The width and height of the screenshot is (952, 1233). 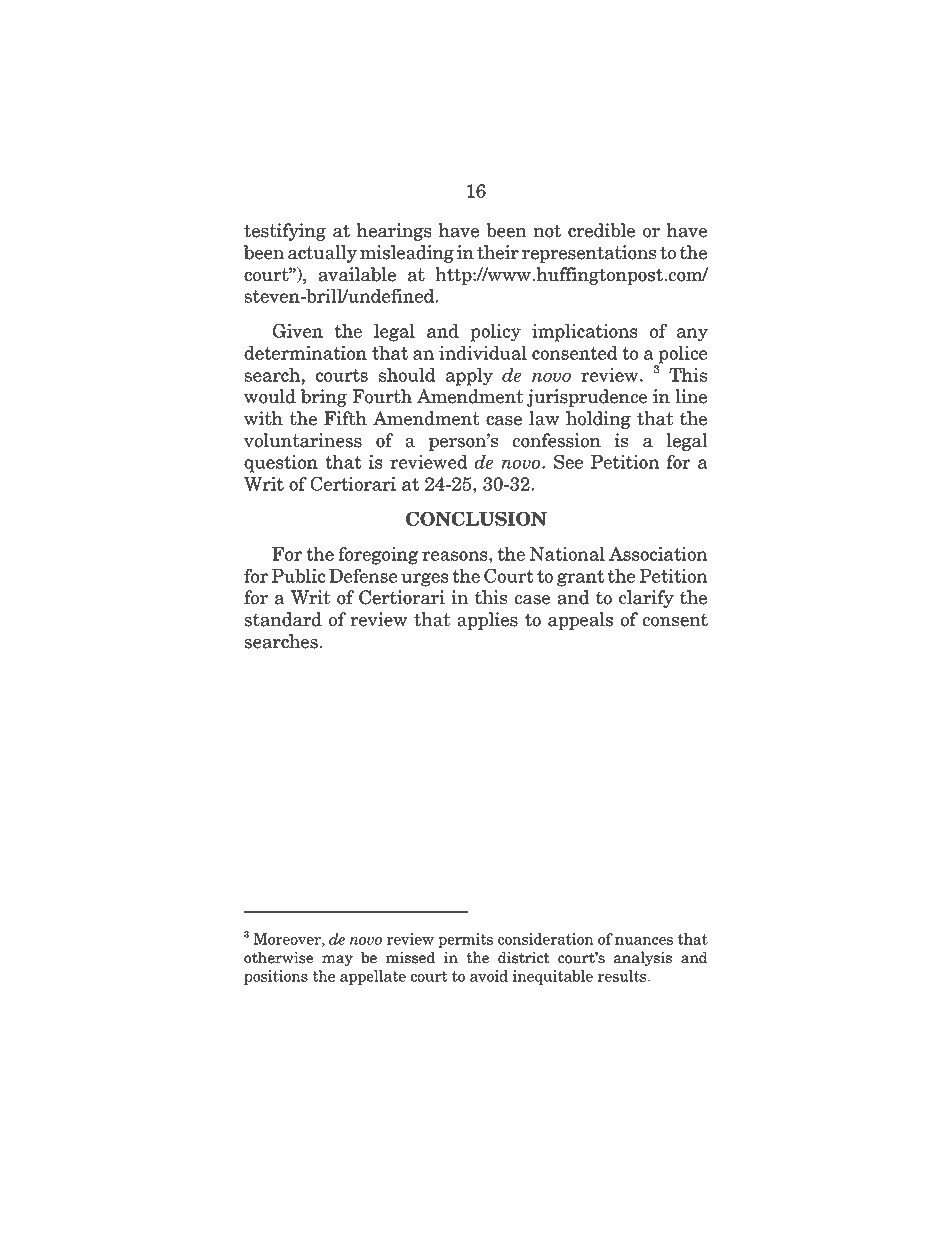 I want to click on voluntariness, so click(x=303, y=440).
